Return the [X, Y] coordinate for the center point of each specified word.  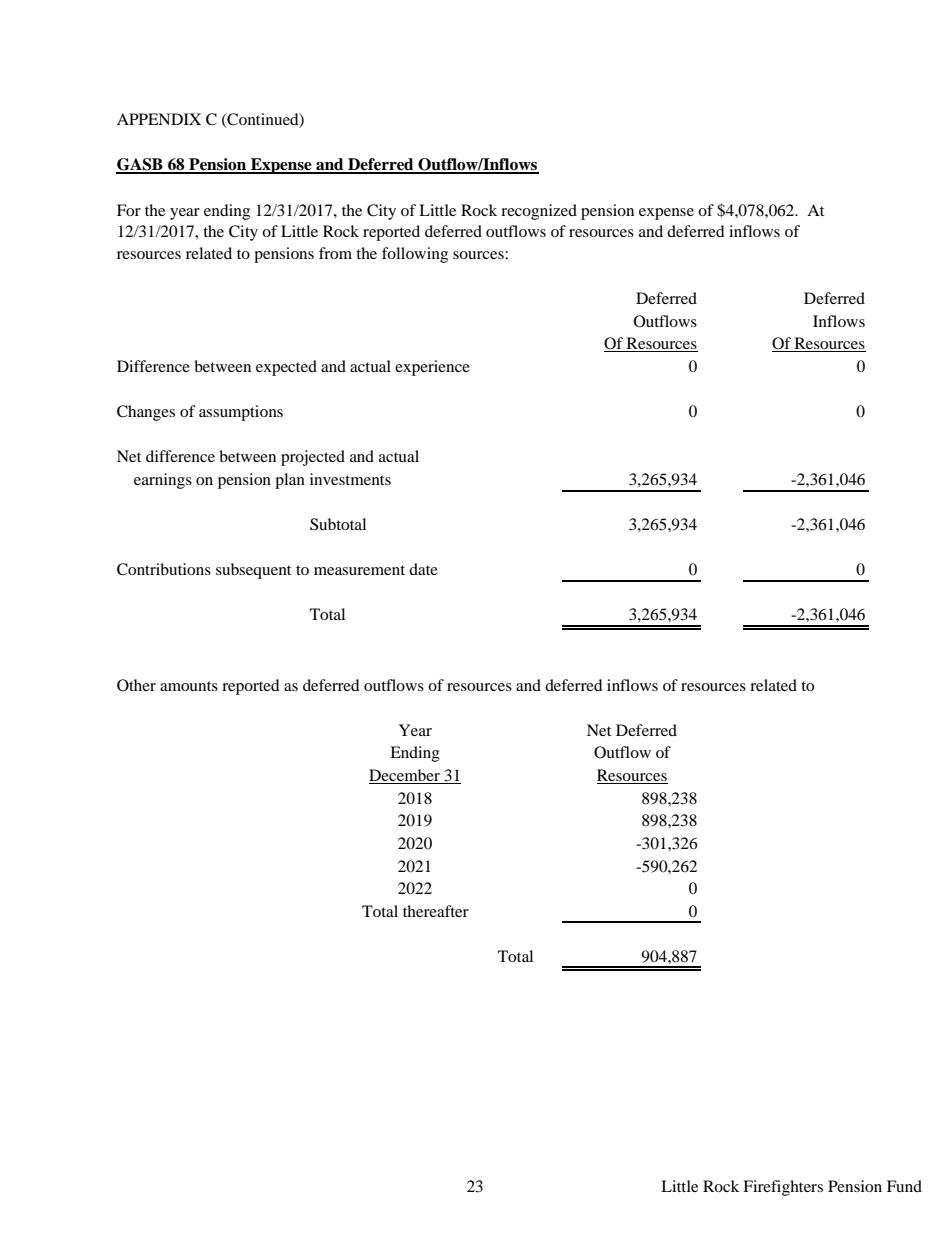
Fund [904, 1186]
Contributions [164, 569]
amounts [189, 686]
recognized [539, 212]
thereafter [436, 911]
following [415, 255]
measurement [359, 570]
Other [136, 685]
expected [286, 368]
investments [350, 479]
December [405, 776]
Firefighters [783, 1188]
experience [432, 368]
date [423, 569]
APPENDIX [159, 119]
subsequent [253, 571]
